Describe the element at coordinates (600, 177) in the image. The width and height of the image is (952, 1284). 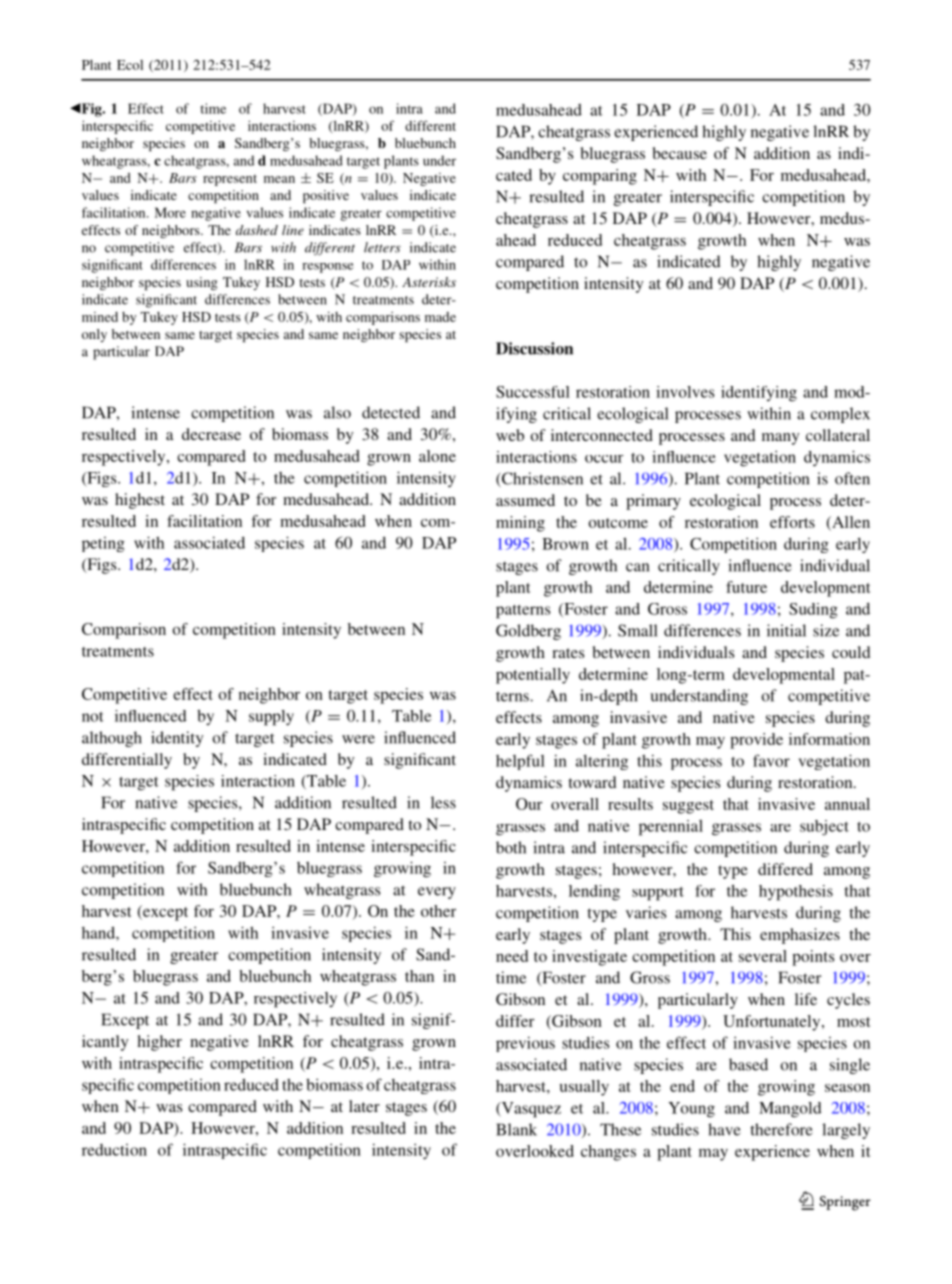
I see `comparing` at that location.
